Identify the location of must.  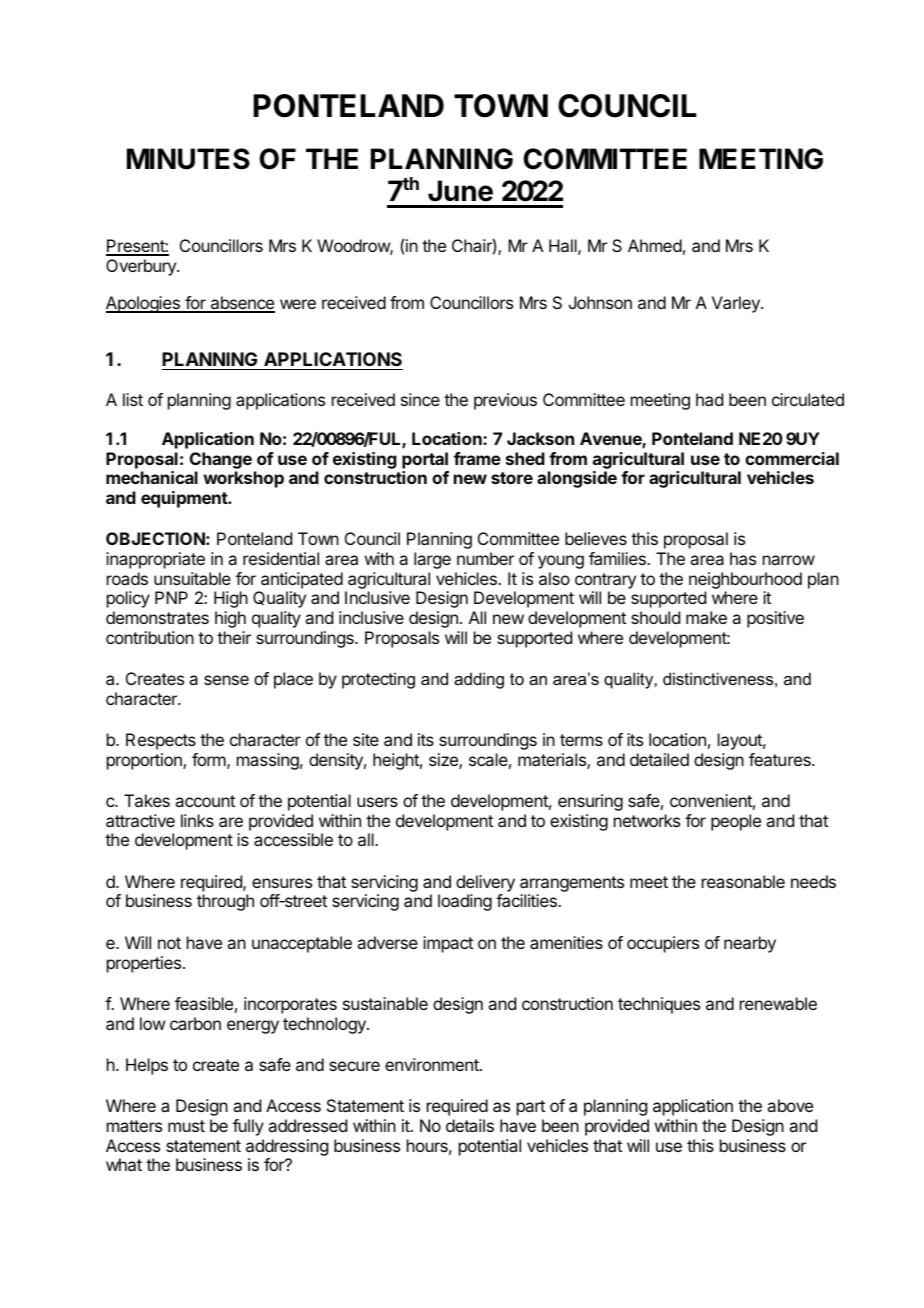
(186, 1126).
